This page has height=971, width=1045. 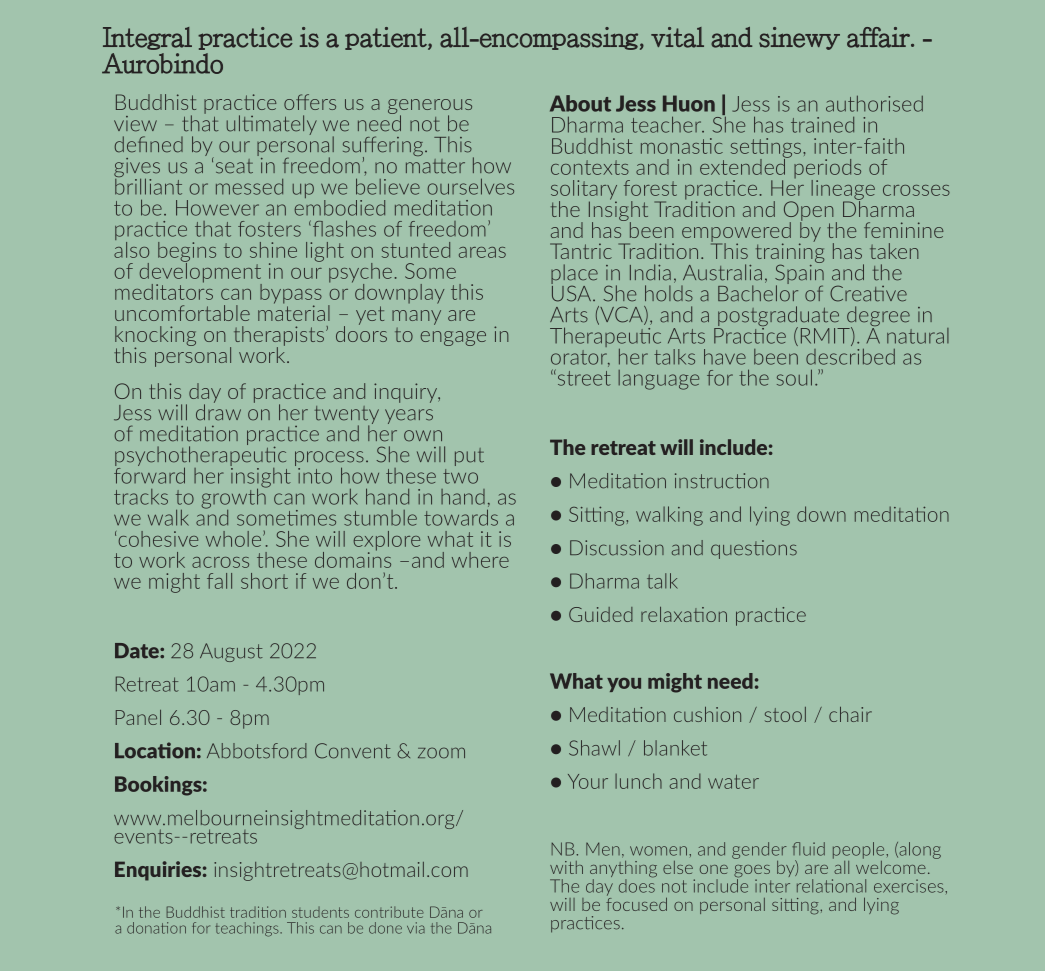 What do you see at coordinates (594, 748) in the page?
I see `Shawl` at bounding box center [594, 748].
